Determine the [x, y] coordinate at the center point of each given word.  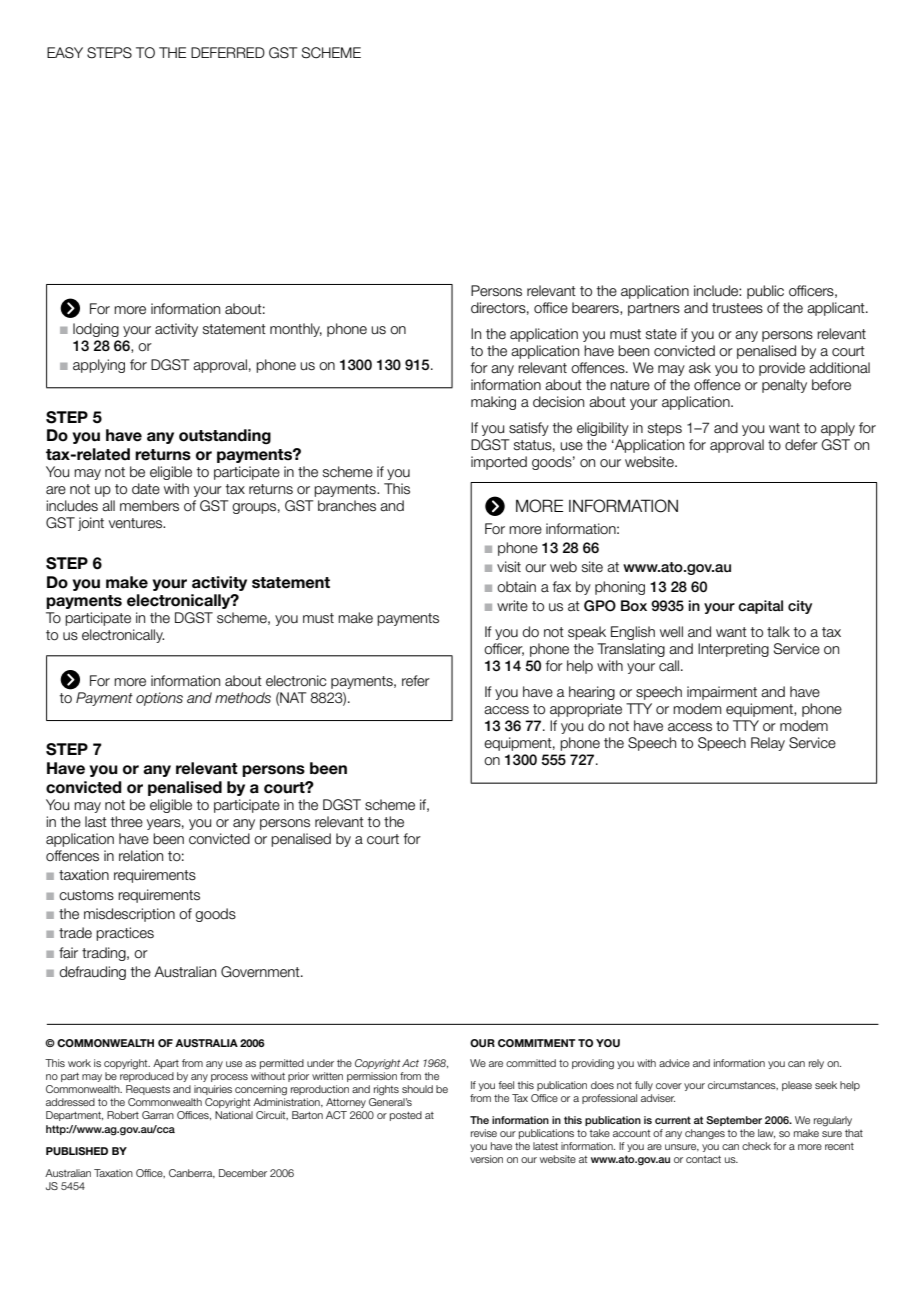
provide [782, 369]
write [512, 605]
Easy [65, 53]
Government [261, 972]
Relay [768, 744]
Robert [123, 1115]
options [159, 699]
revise [484, 1133]
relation [141, 856]
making [493, 403]
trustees [737, 308]
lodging [96, 330]
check [756, 1146]
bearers [596, 308]
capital [760, 607]
